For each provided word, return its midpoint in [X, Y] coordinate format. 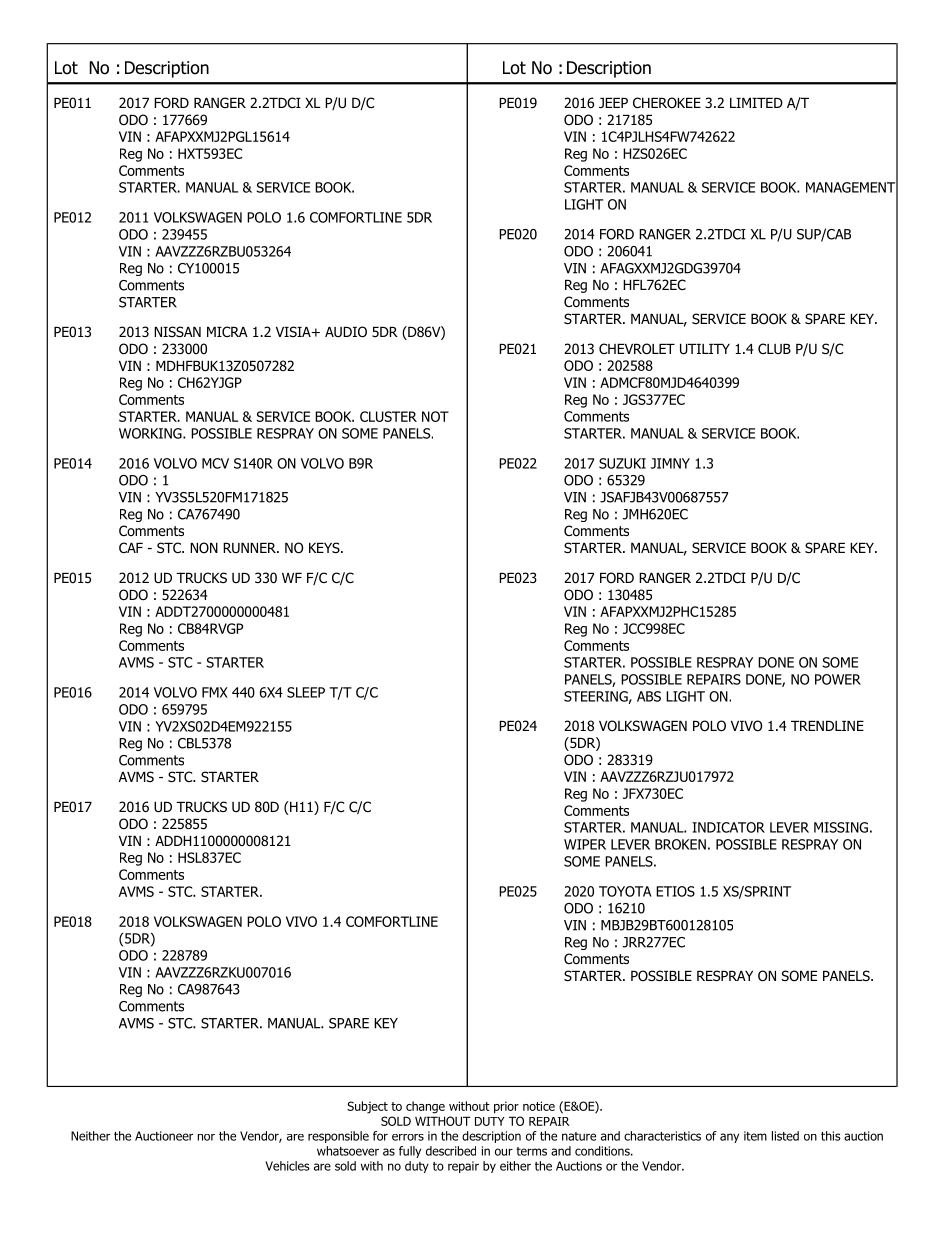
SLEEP [306, 692]
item [755, 1136]
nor [206, 1137]
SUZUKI [622, 463]
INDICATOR [728, 827]
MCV [215, 463]
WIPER [585, 844]
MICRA [227, 331]
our [504, 1152]
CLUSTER [388, 416]
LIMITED [756, 103]
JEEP [613, 103]
